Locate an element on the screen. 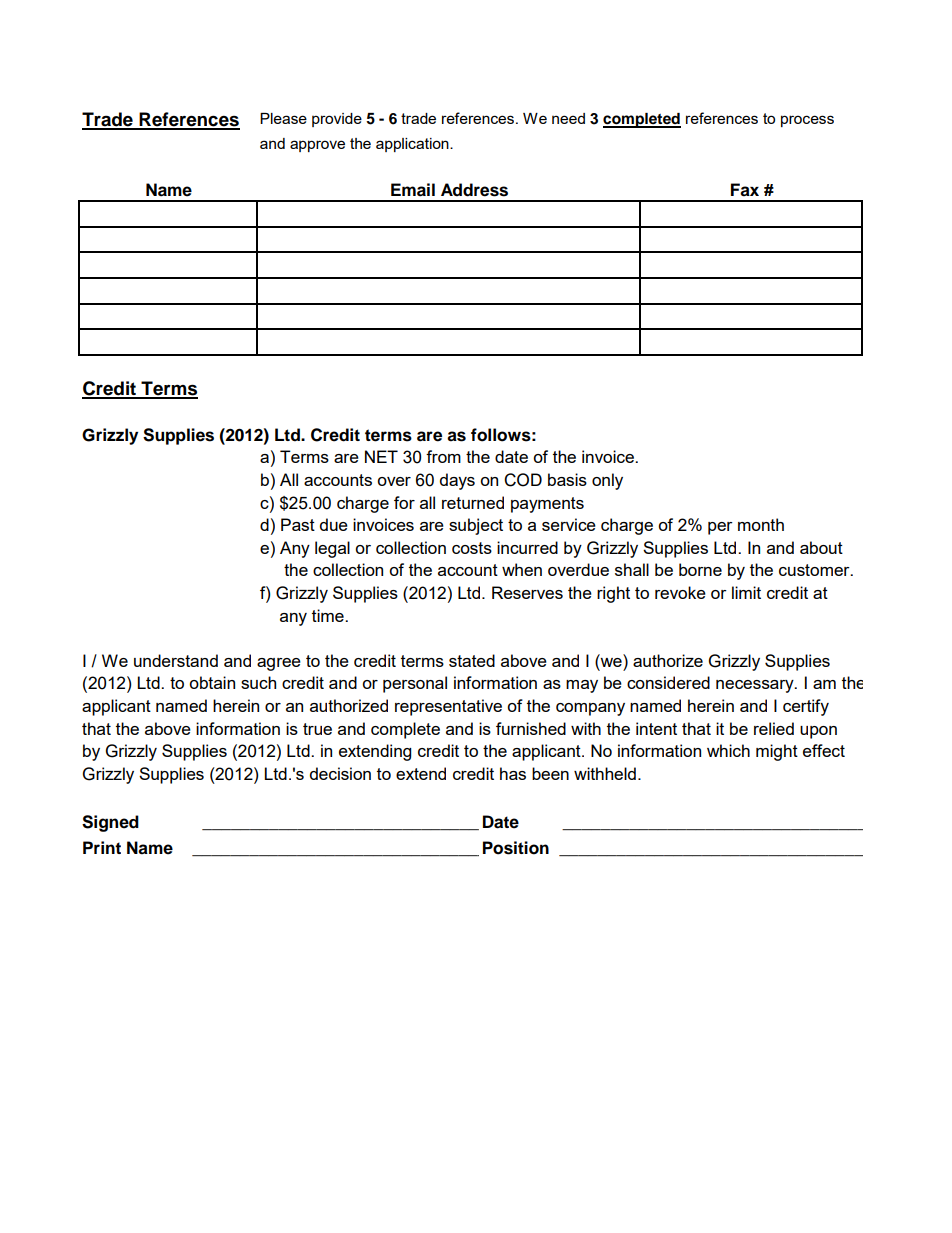 Image resolution: width=952 pixels, height=1233 pixels. process is located at coordinates (807, 121).
